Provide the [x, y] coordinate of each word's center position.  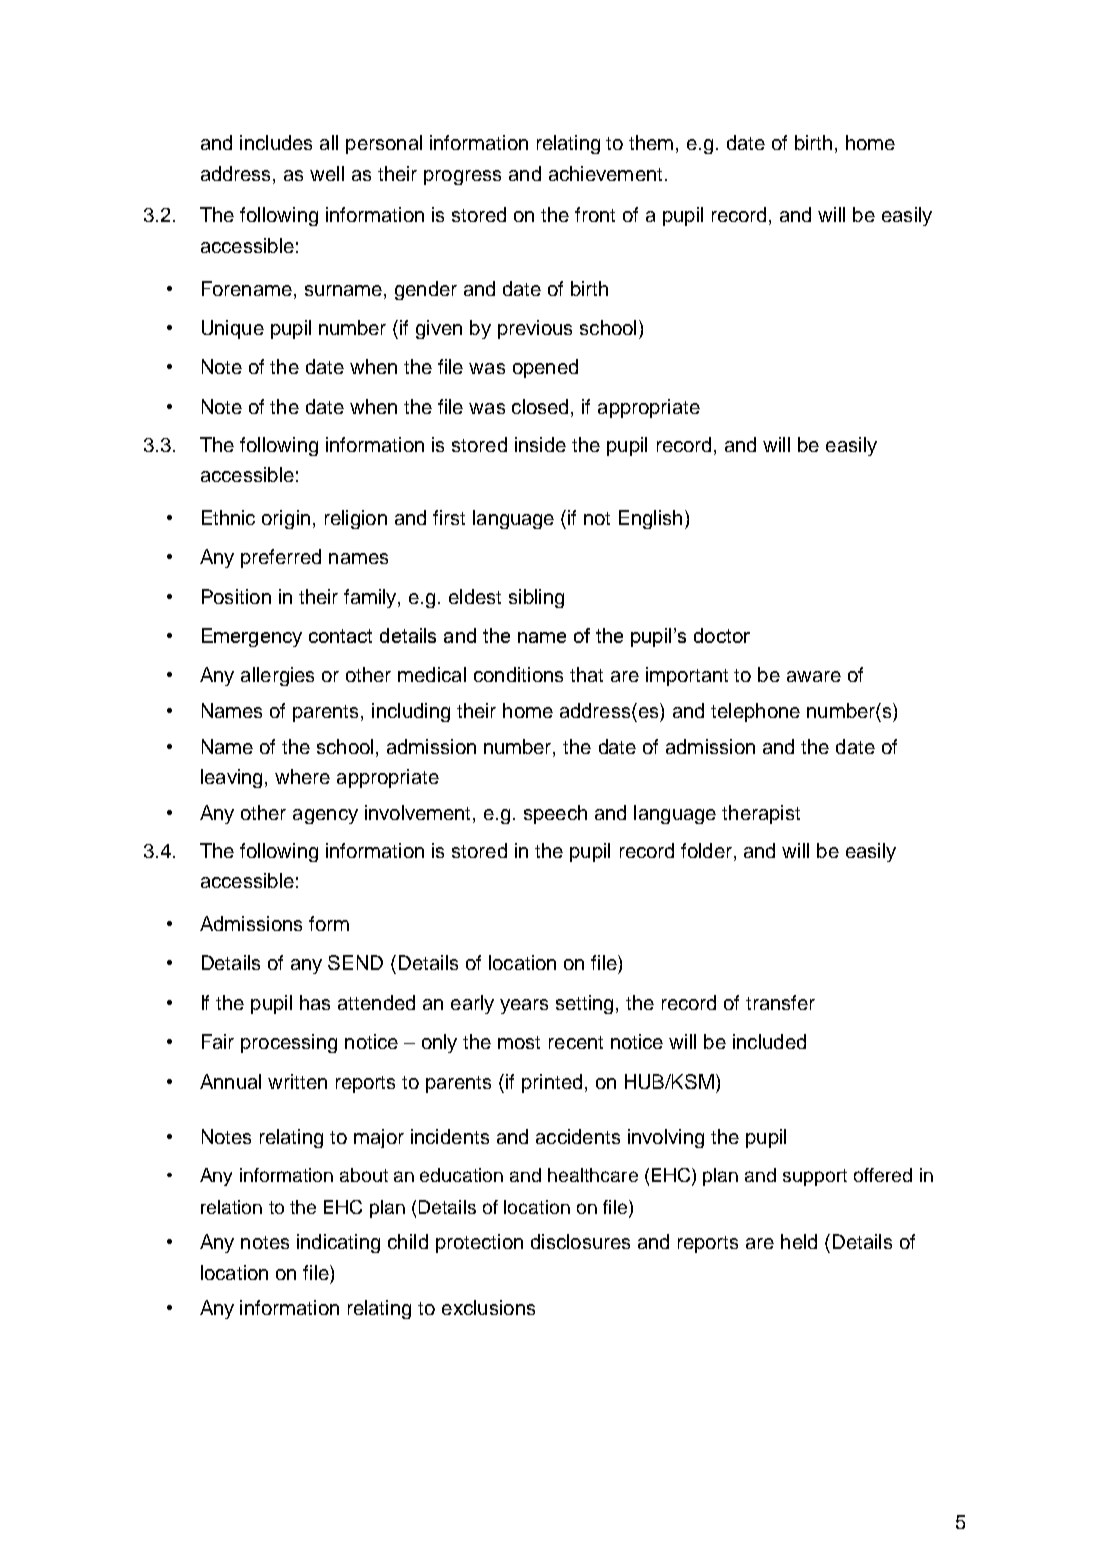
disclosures [580, 1241]
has [315, 1002]
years [524, 1006]
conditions [518, 674]
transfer [780, 1002]
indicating [338, 1243]
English [650, 519]
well [327, 173]
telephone [755, 712]
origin [286, 519]
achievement [605, 173]
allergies [277, 676]
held [799, 1241]
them [651, 142]
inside [540, 444]
